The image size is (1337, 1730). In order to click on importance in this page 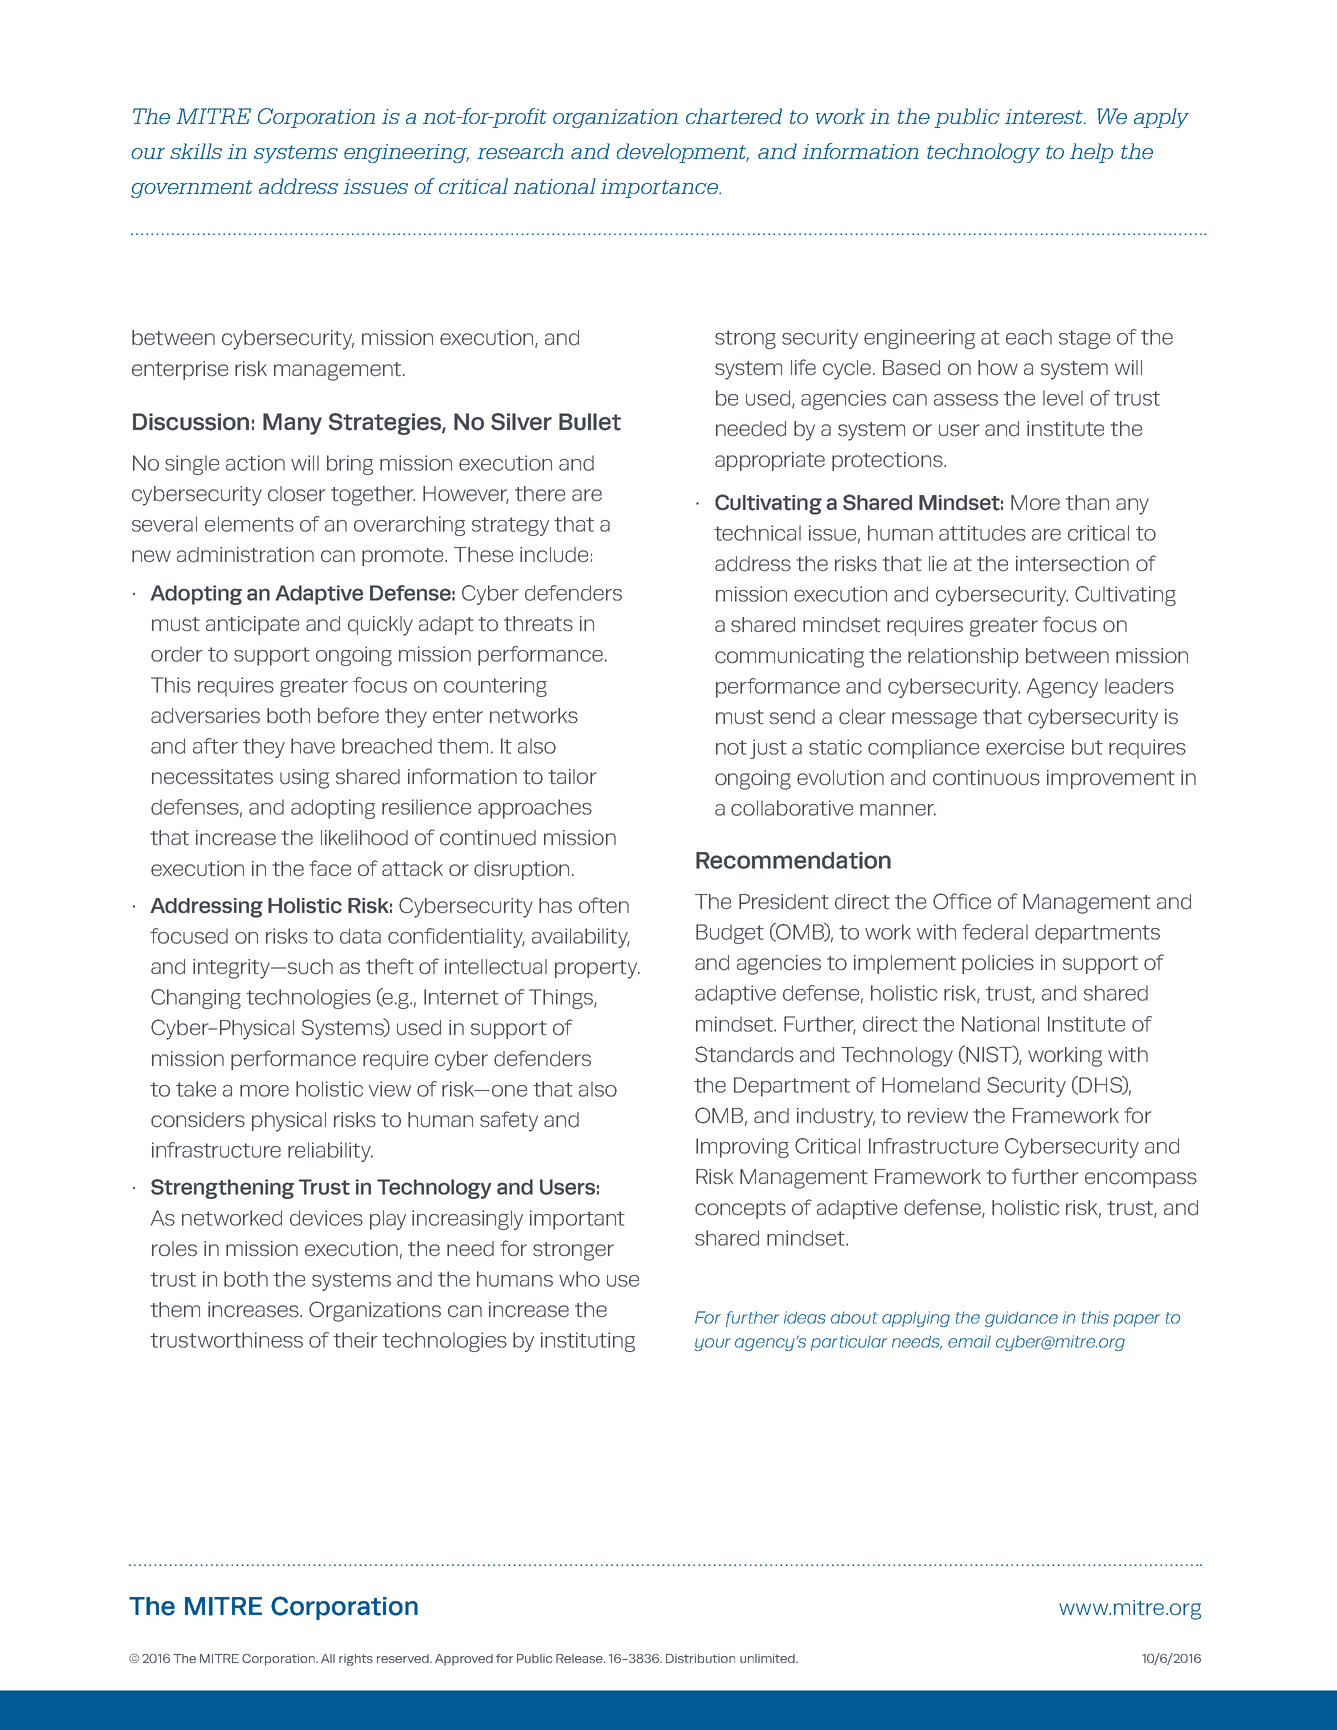, I will do `click(660, 188)`.
